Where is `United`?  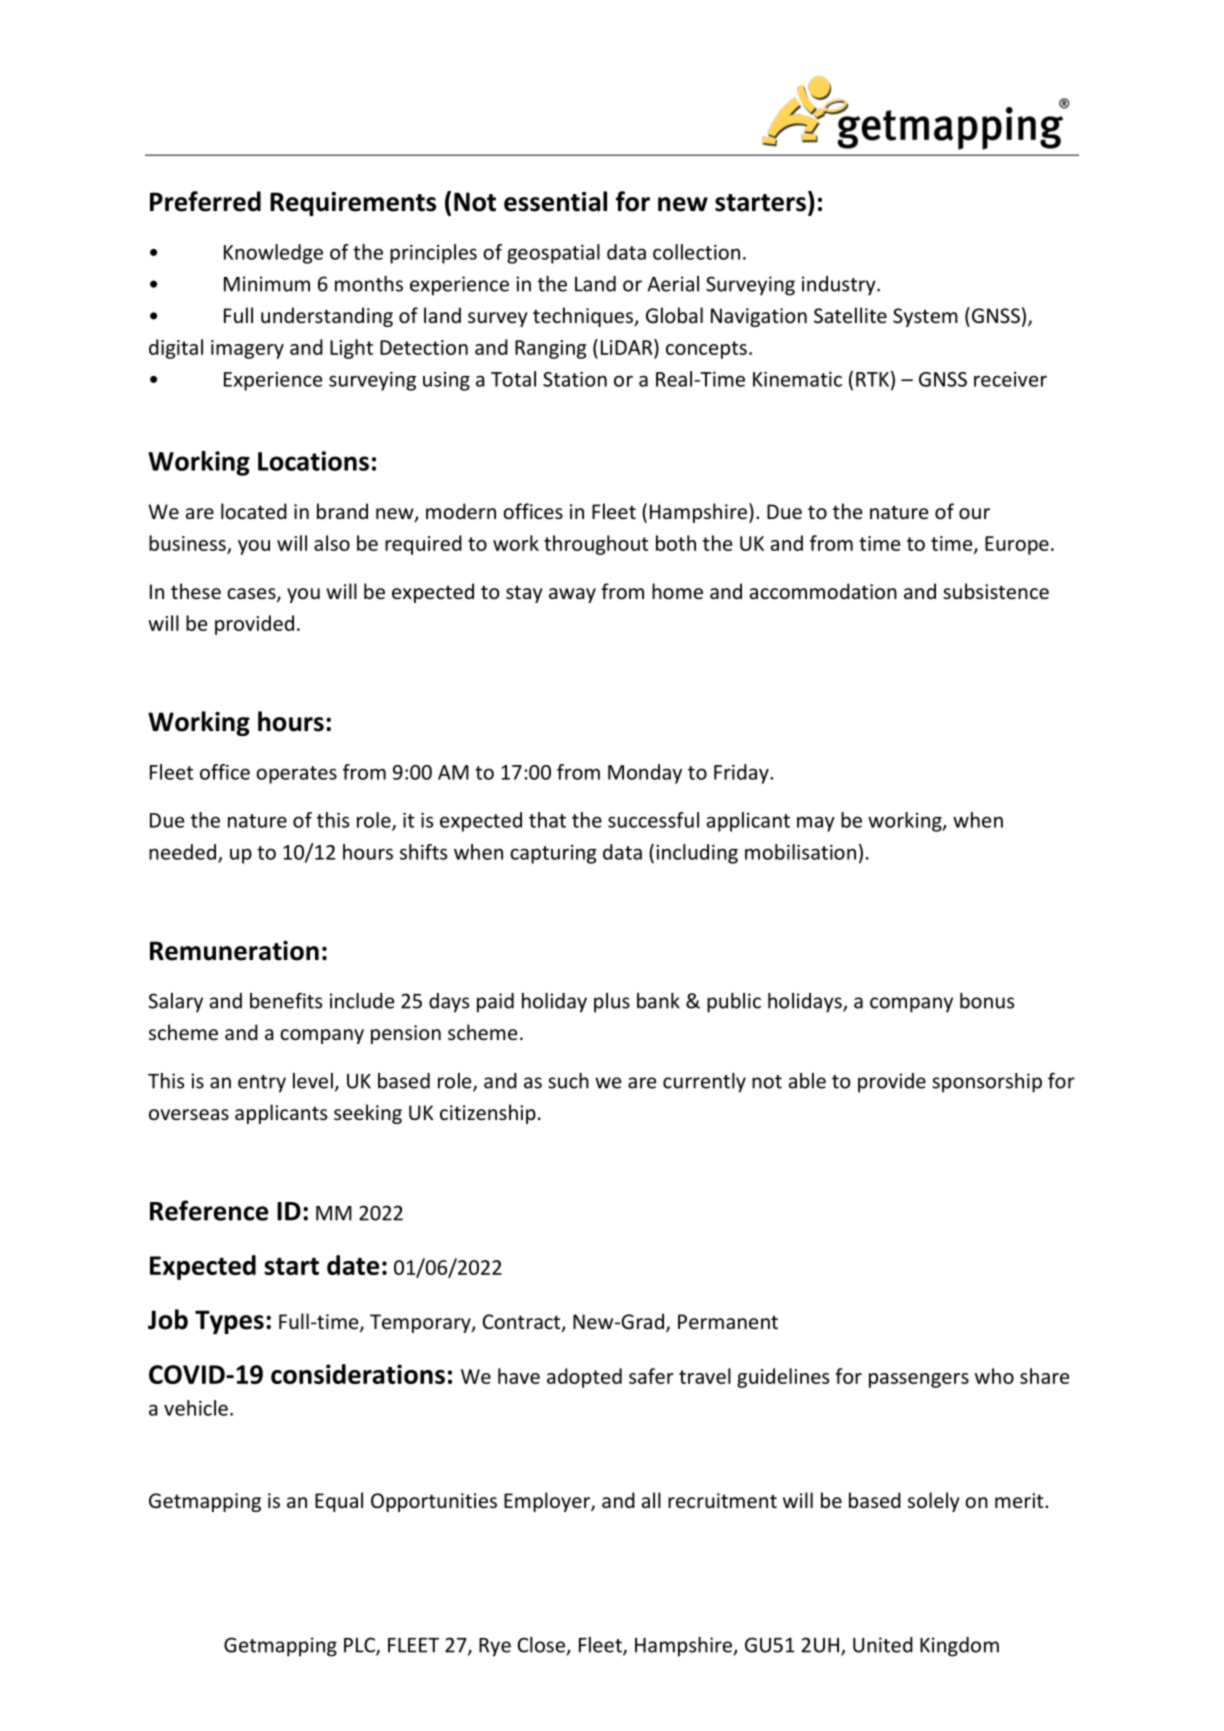 United is located at coordinates (883, 1645).
